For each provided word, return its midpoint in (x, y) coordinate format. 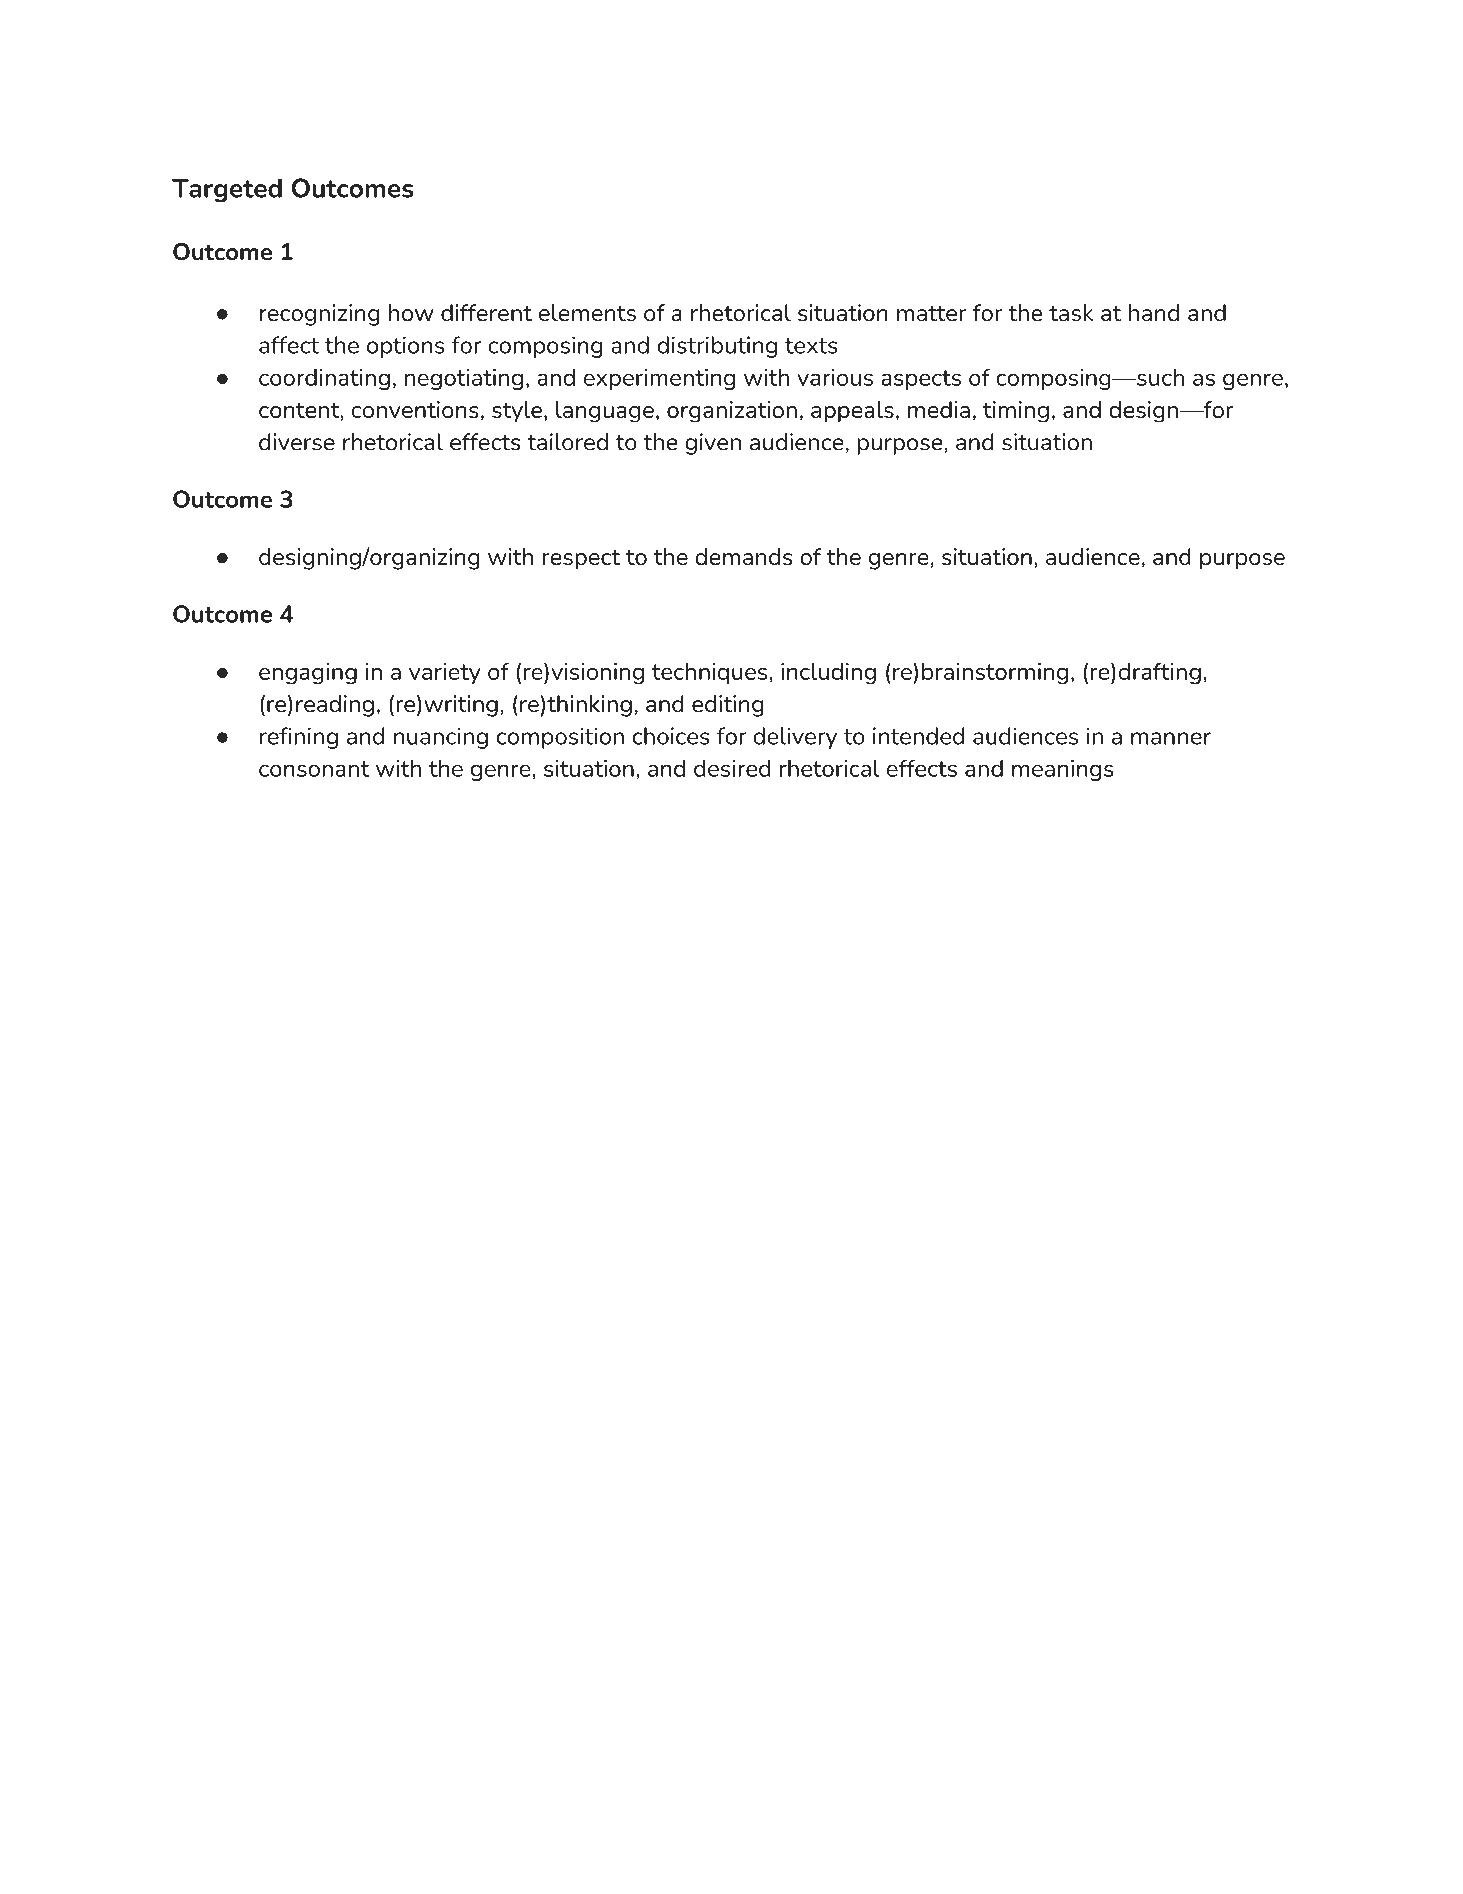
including (828, 673)
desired (732, 768)
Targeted (227, 190)
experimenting (659, 379)
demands (744, 556)
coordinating (324, 379)
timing (1016, 412)
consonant (314, 769)
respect (581, 559)
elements (587, 313)
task (1071, 313)
